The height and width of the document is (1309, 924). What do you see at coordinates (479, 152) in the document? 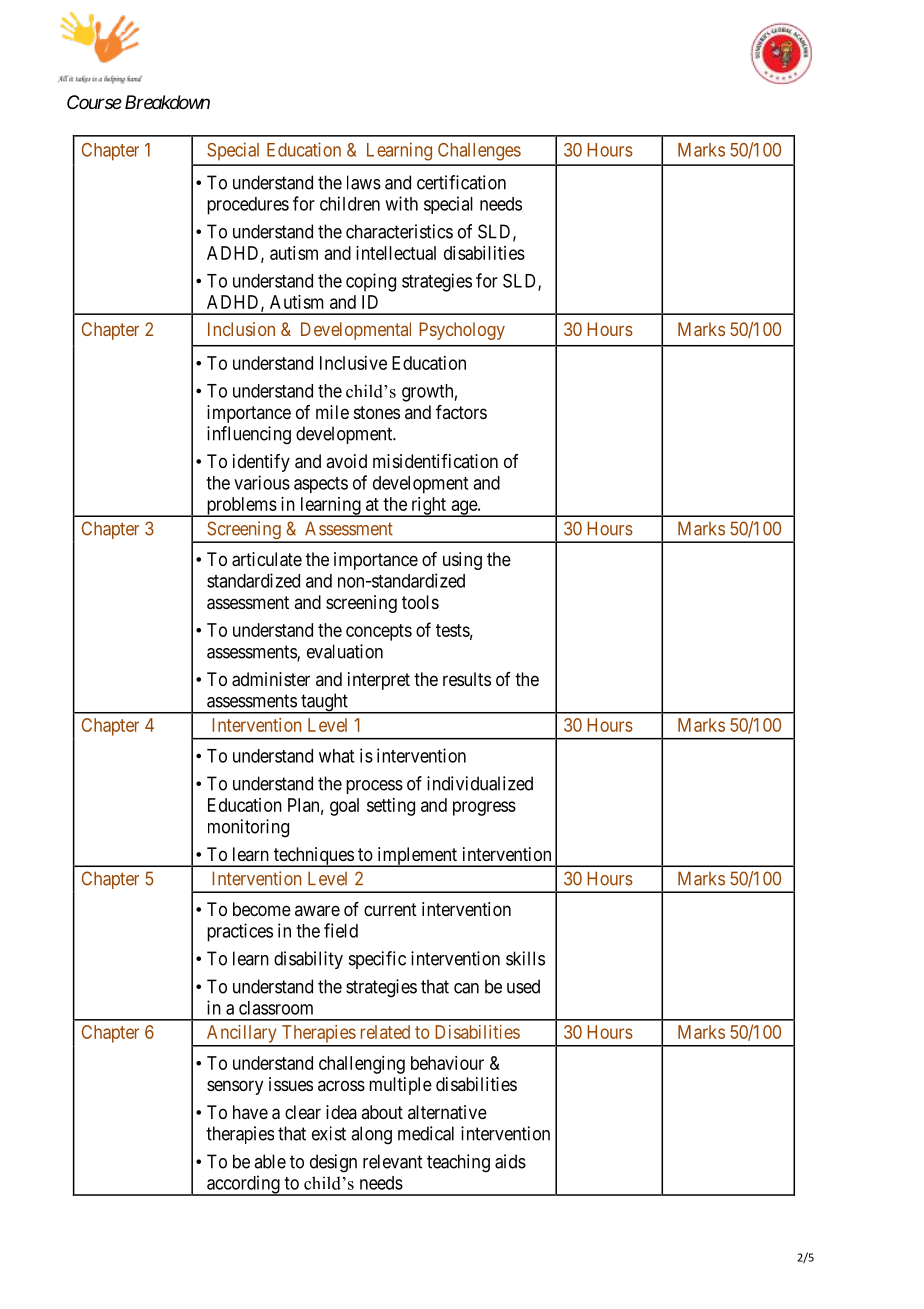
I see `Challenges` at bounding box center [479, 152].
